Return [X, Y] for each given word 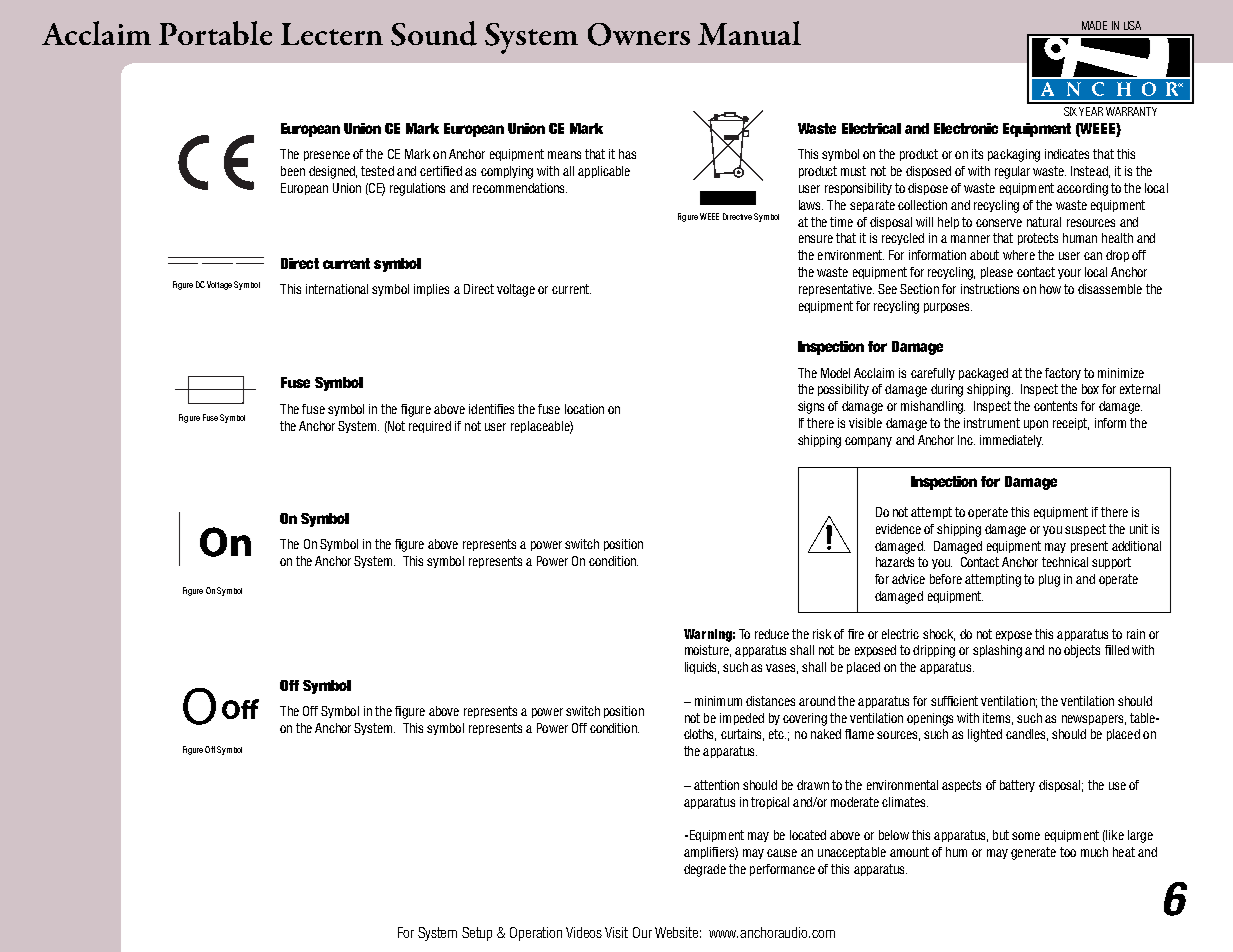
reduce [772, 634]
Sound [434, 33]
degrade [705, 870]
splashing [997, 651]
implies [431, 290]
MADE [1094, 25]
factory [1063, 374]
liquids [702, 668]
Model [835, 373]
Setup [477, 934]
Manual [749, 33]
